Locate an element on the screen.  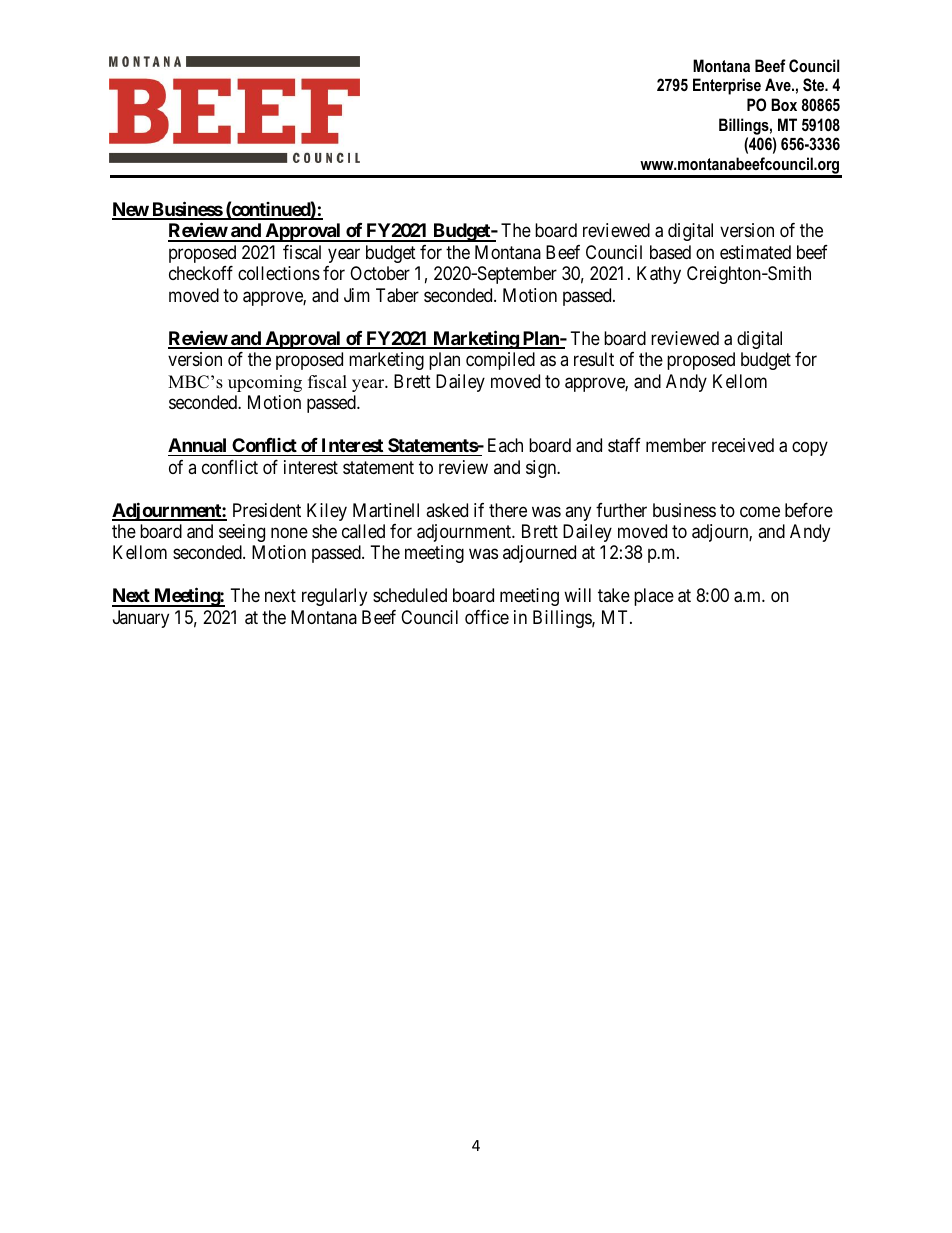
Box is located at coordinates (784, 104).
